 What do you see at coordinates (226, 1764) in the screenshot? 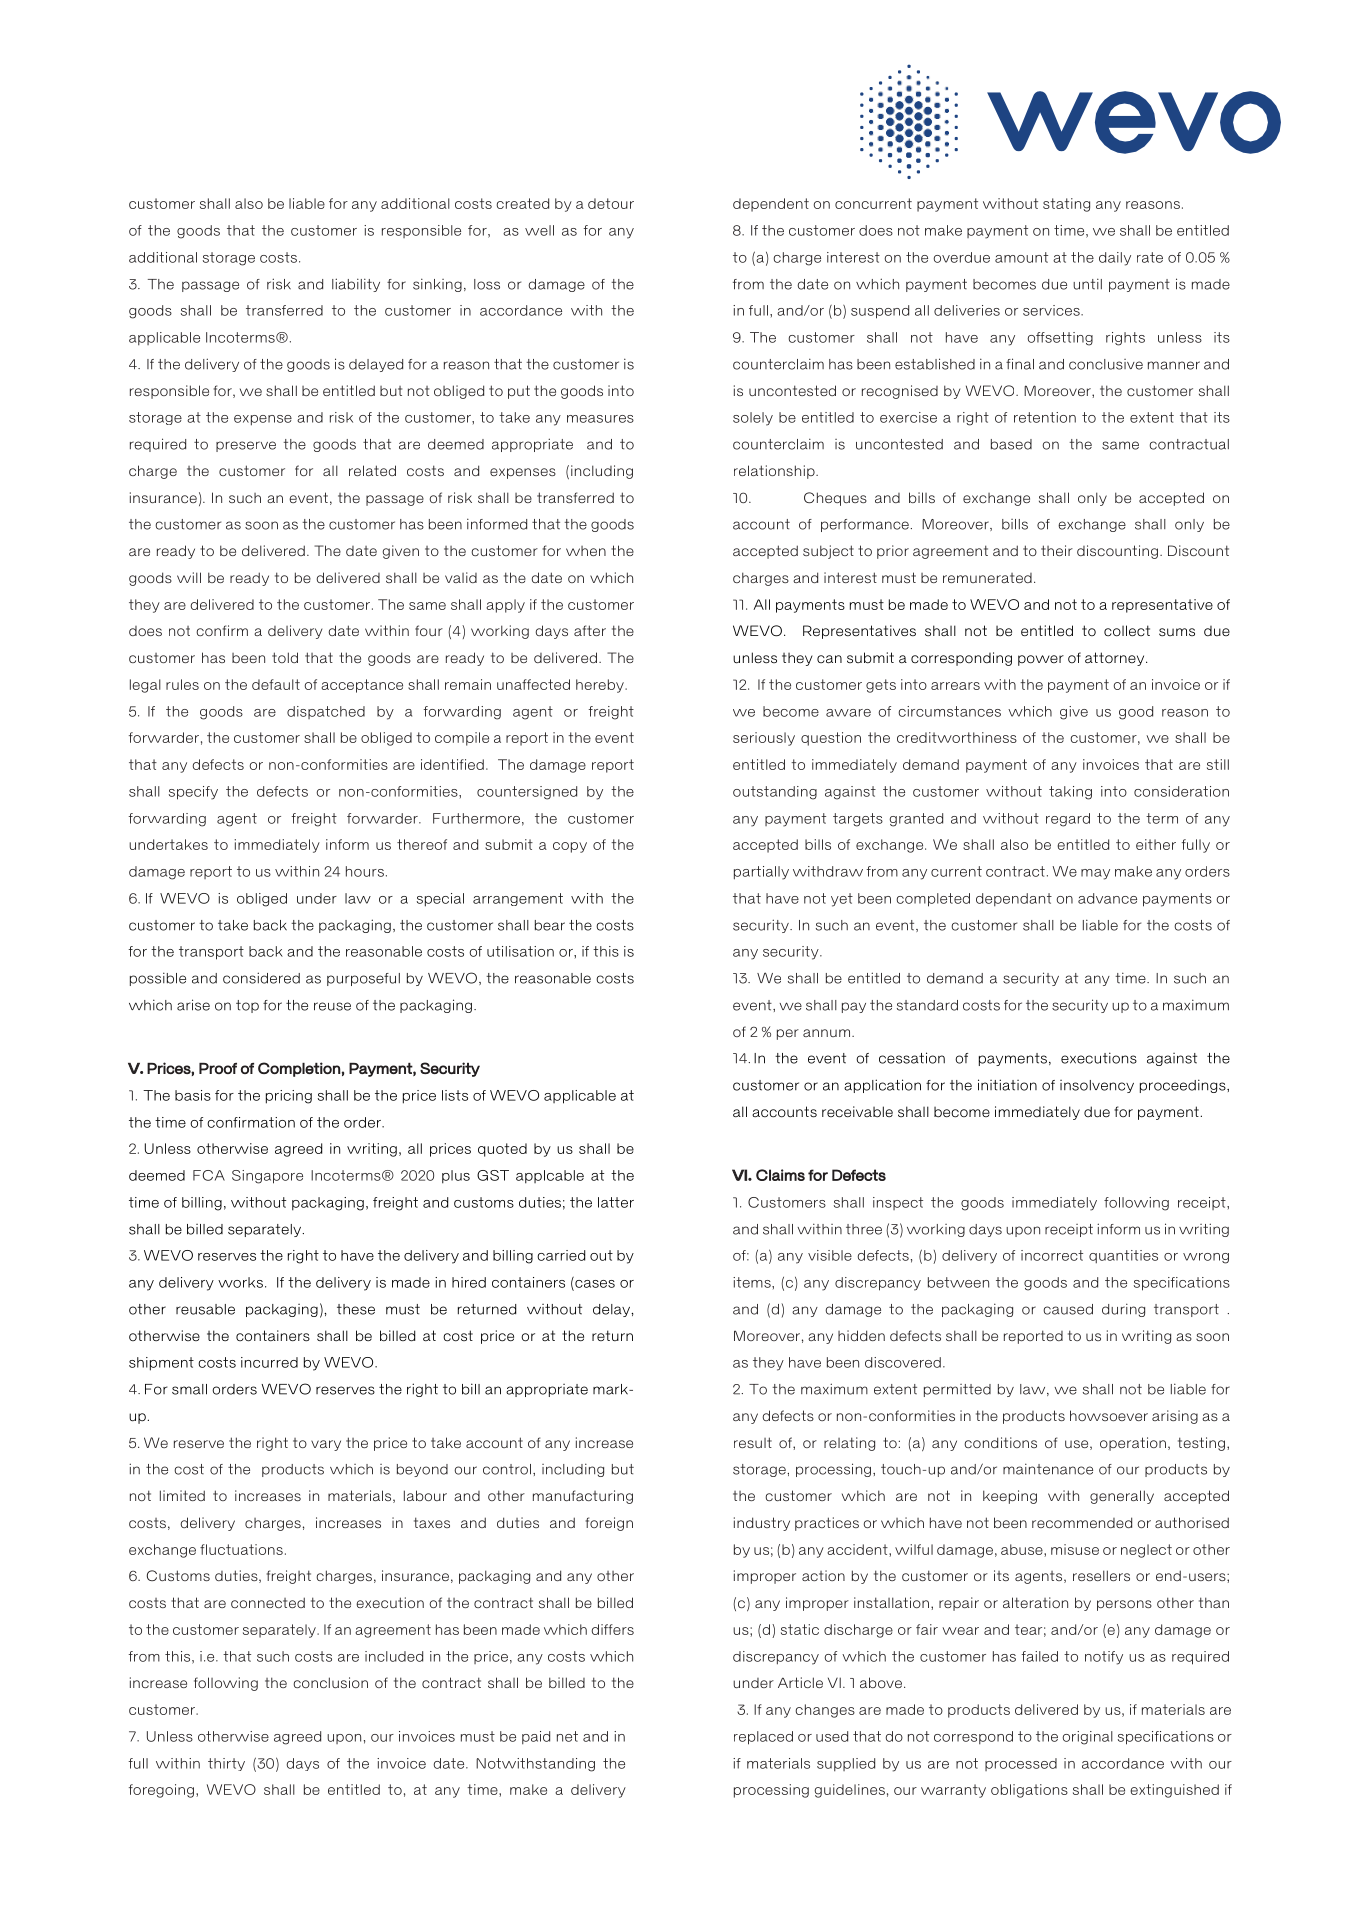
I see `thirty` at bounding box center [226, 1764].
